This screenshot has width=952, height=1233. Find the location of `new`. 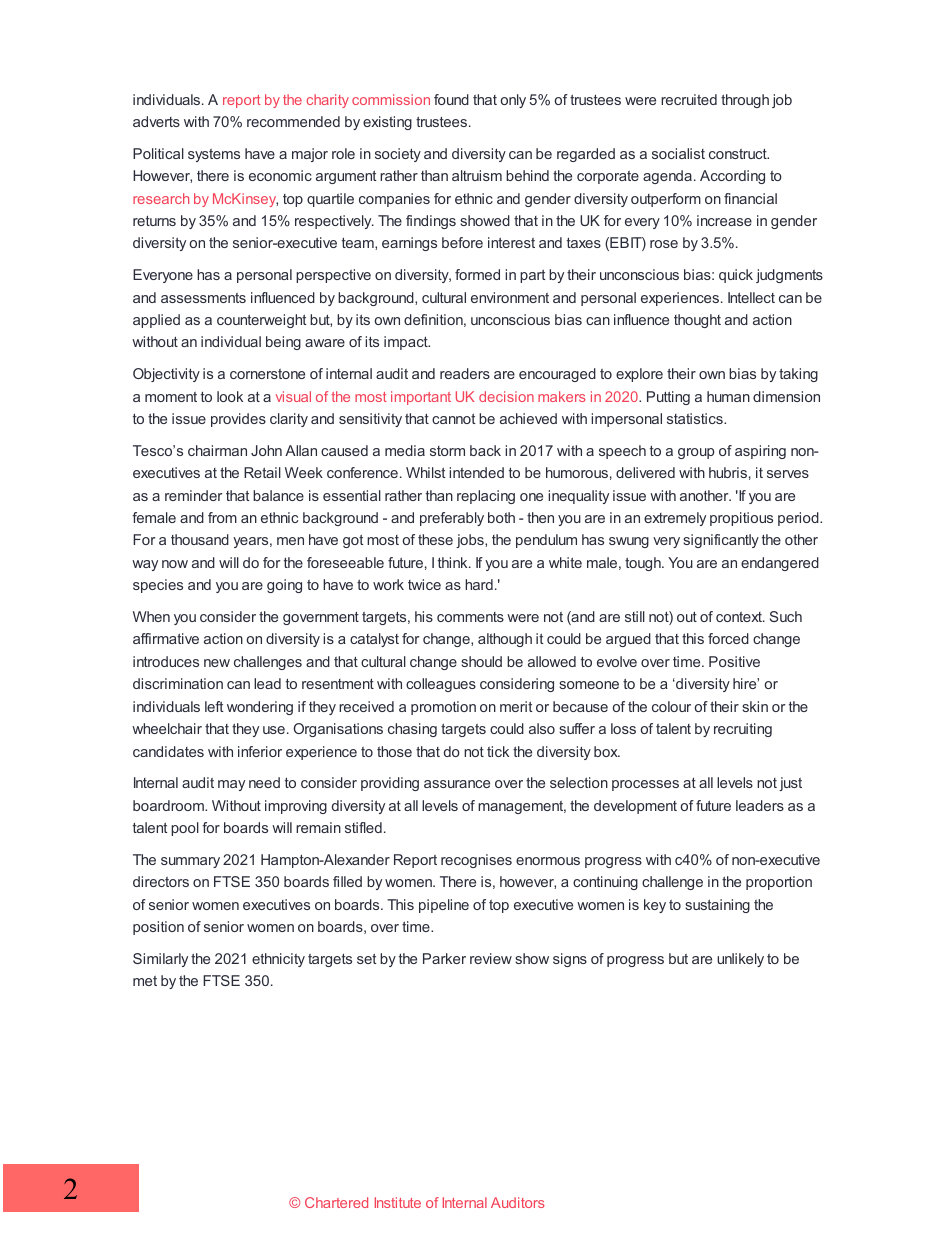

new is located at coordinates (217, 663).
